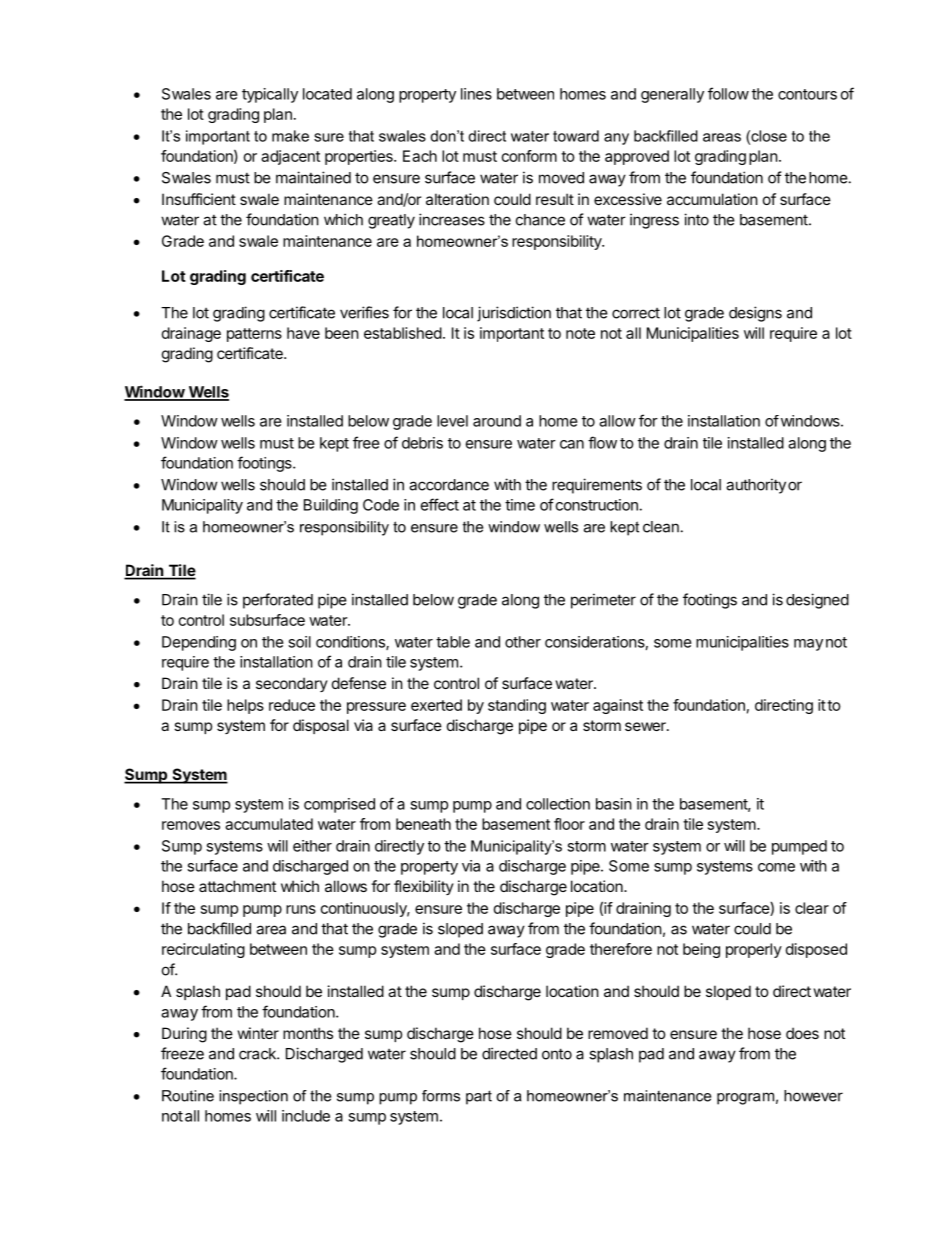  What do you see at coordinates (245, 706) in the screenshot?
I see `helps` at bounding box center [245, 706].
